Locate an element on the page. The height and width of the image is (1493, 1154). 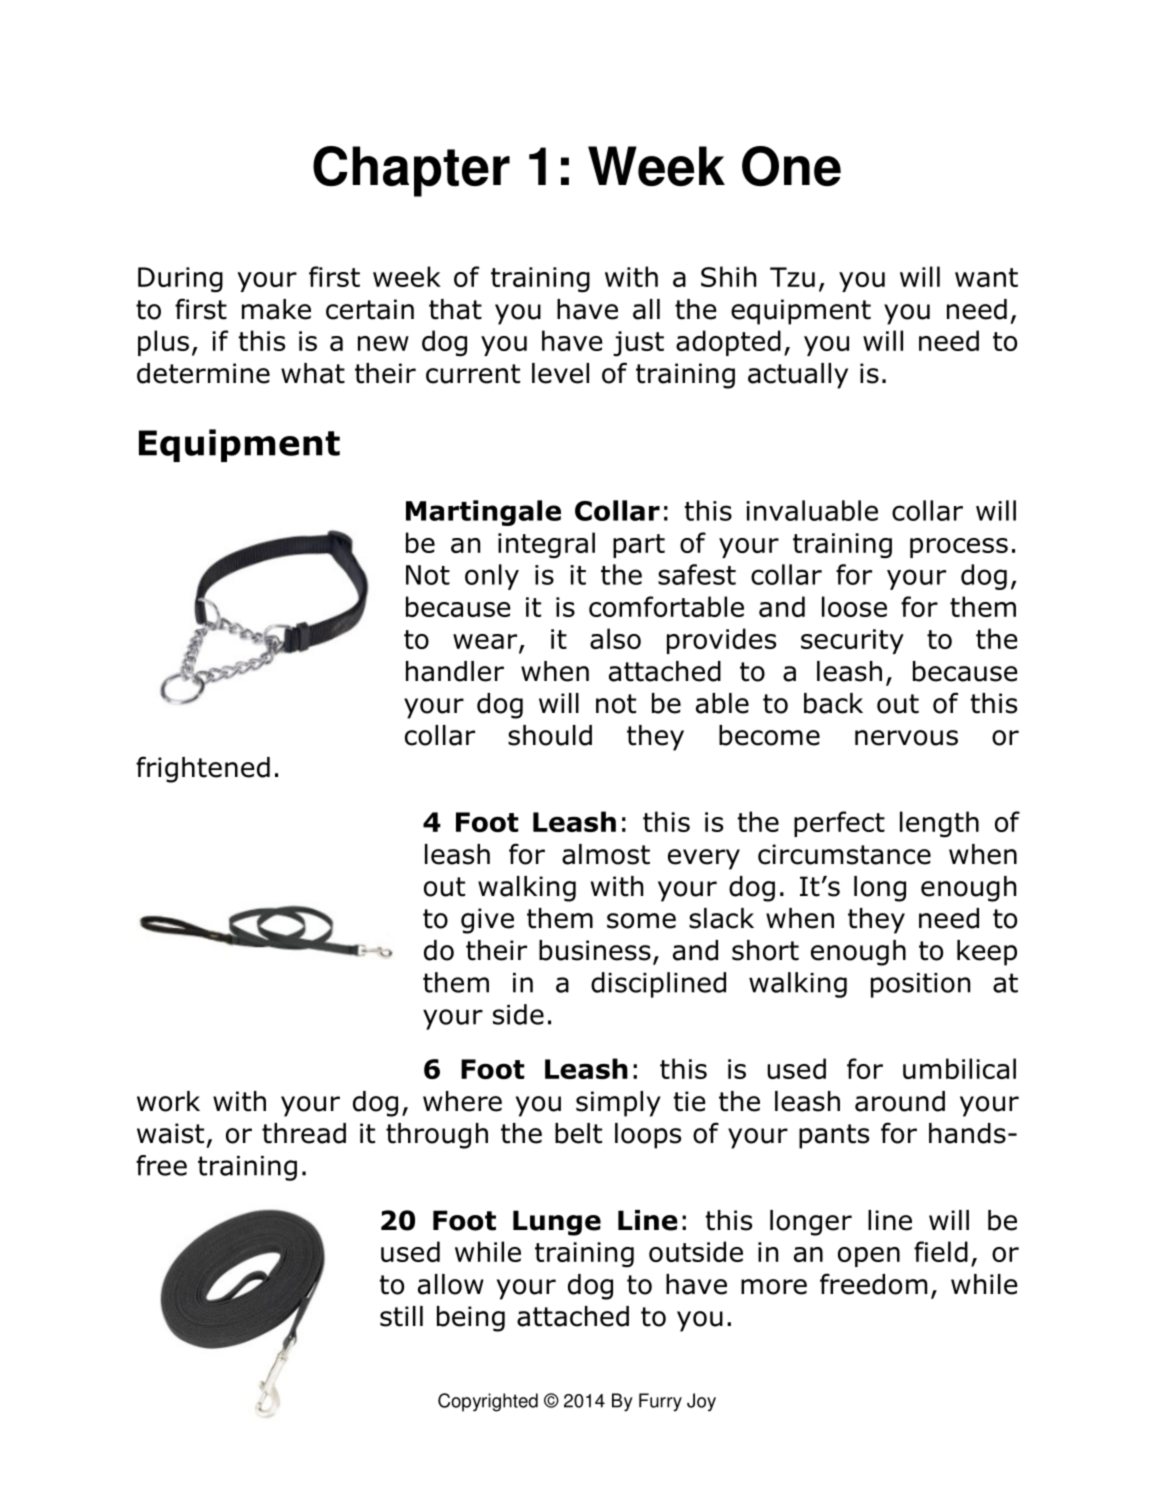
almost is located at coordinates (606, 854).
